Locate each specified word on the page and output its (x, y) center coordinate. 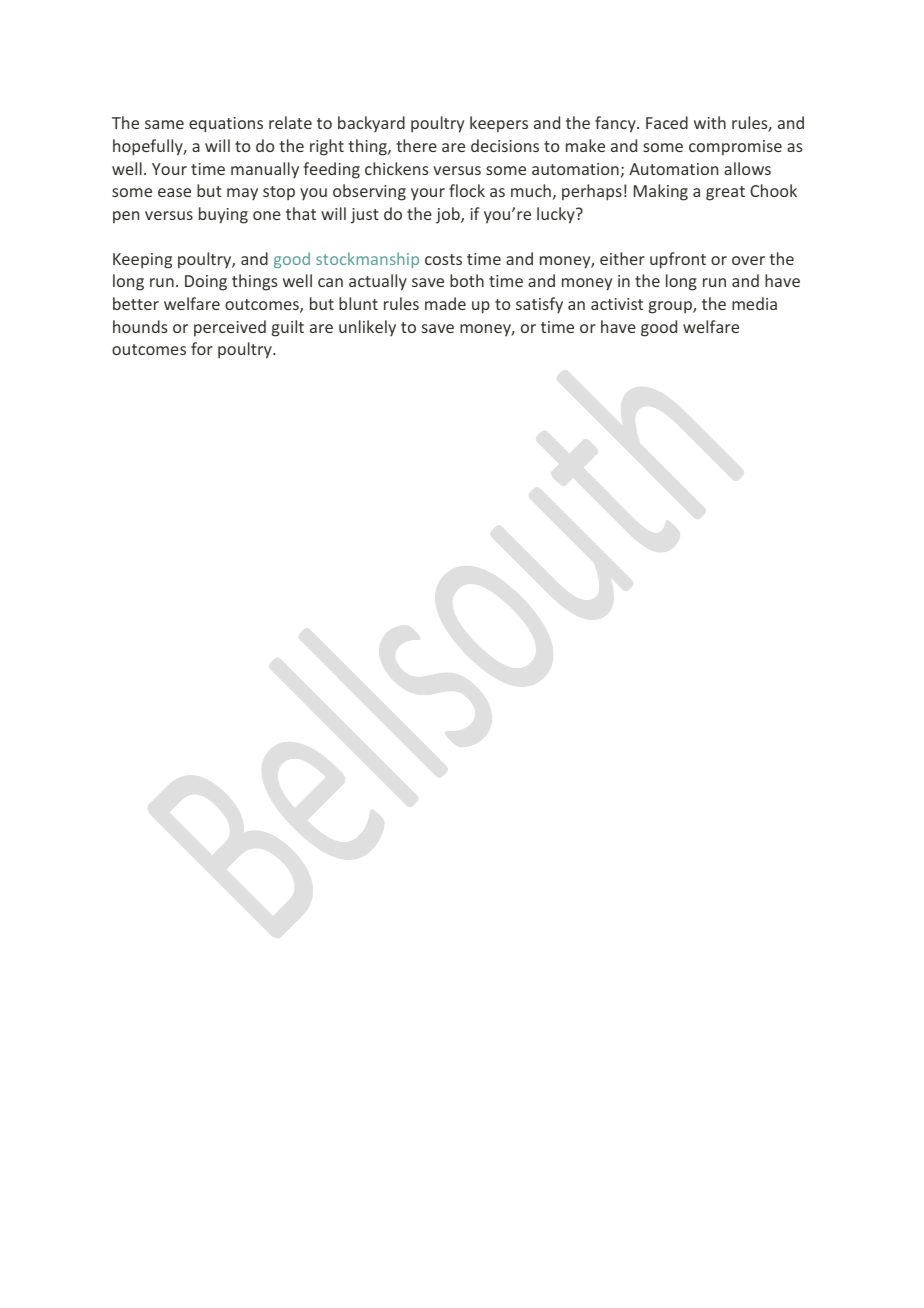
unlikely (367, 328)
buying (223, 215)
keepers (499, 124)
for (202, 348)
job (449, 215)
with (710, 122)
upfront (678, 260)
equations (226, 125)
